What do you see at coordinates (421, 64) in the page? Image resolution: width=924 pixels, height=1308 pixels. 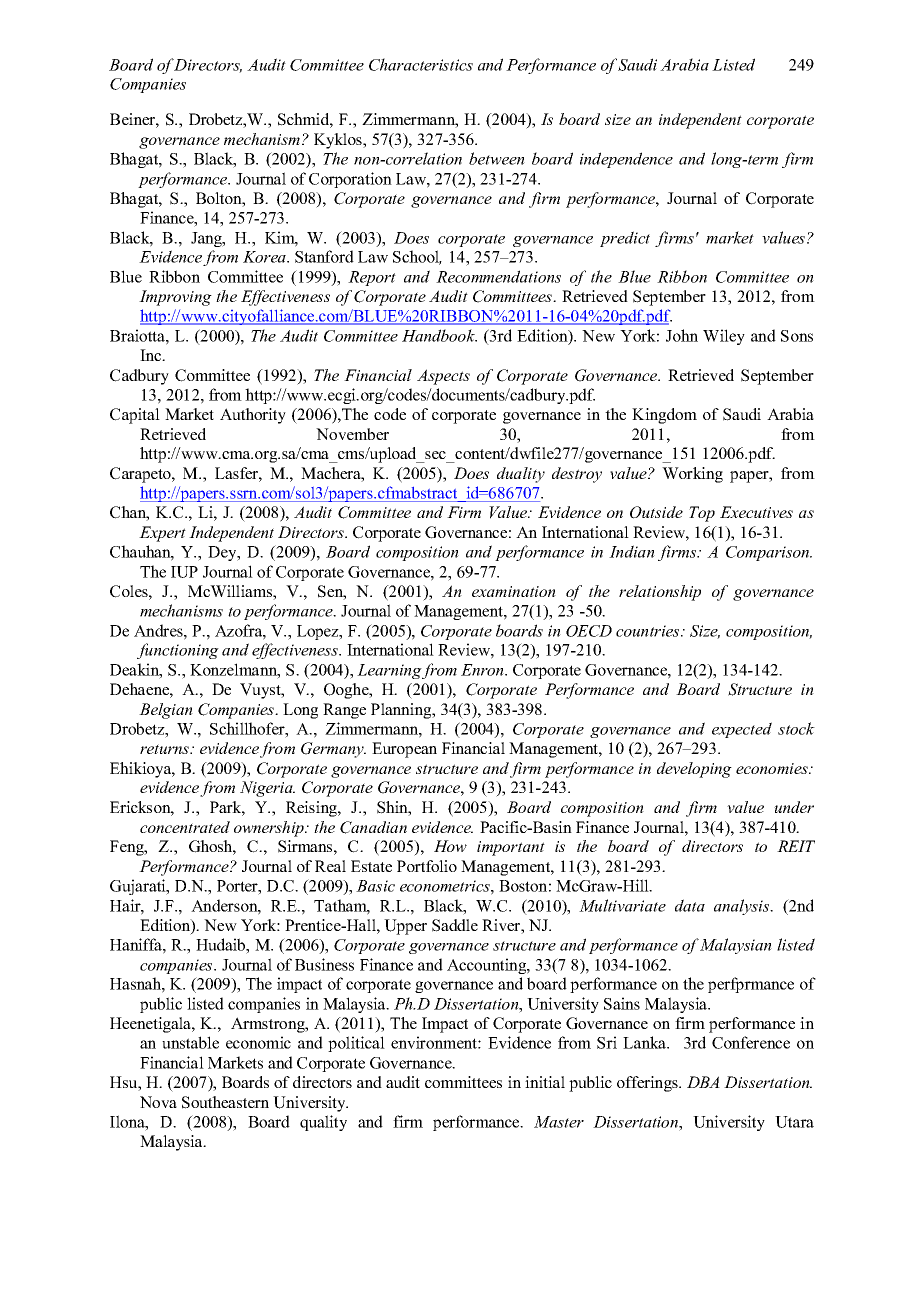 I see `Characteristics` at bounding box center [421, 64].
